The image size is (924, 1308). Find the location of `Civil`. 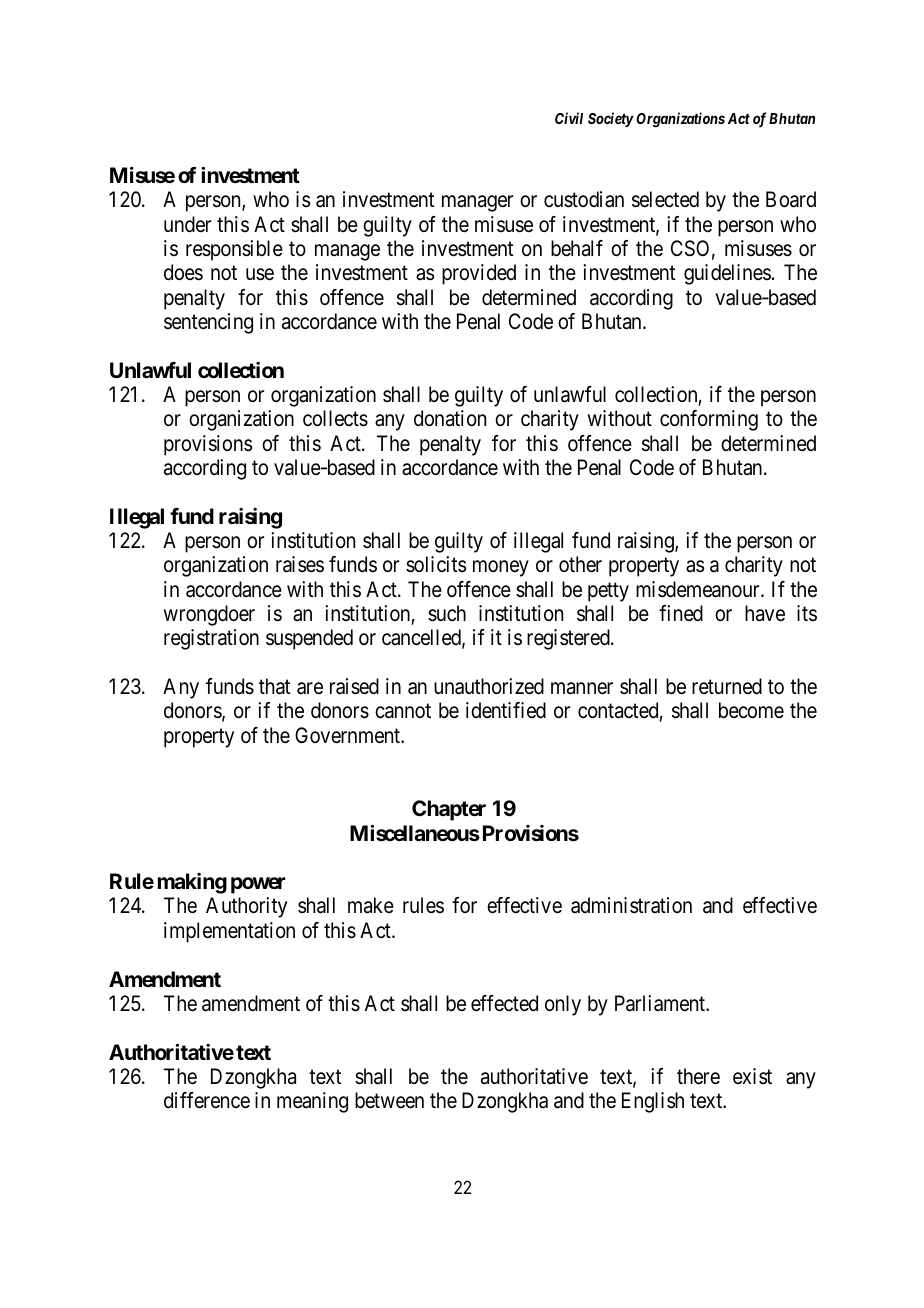

Civil is located at coordinates (569, 118).
